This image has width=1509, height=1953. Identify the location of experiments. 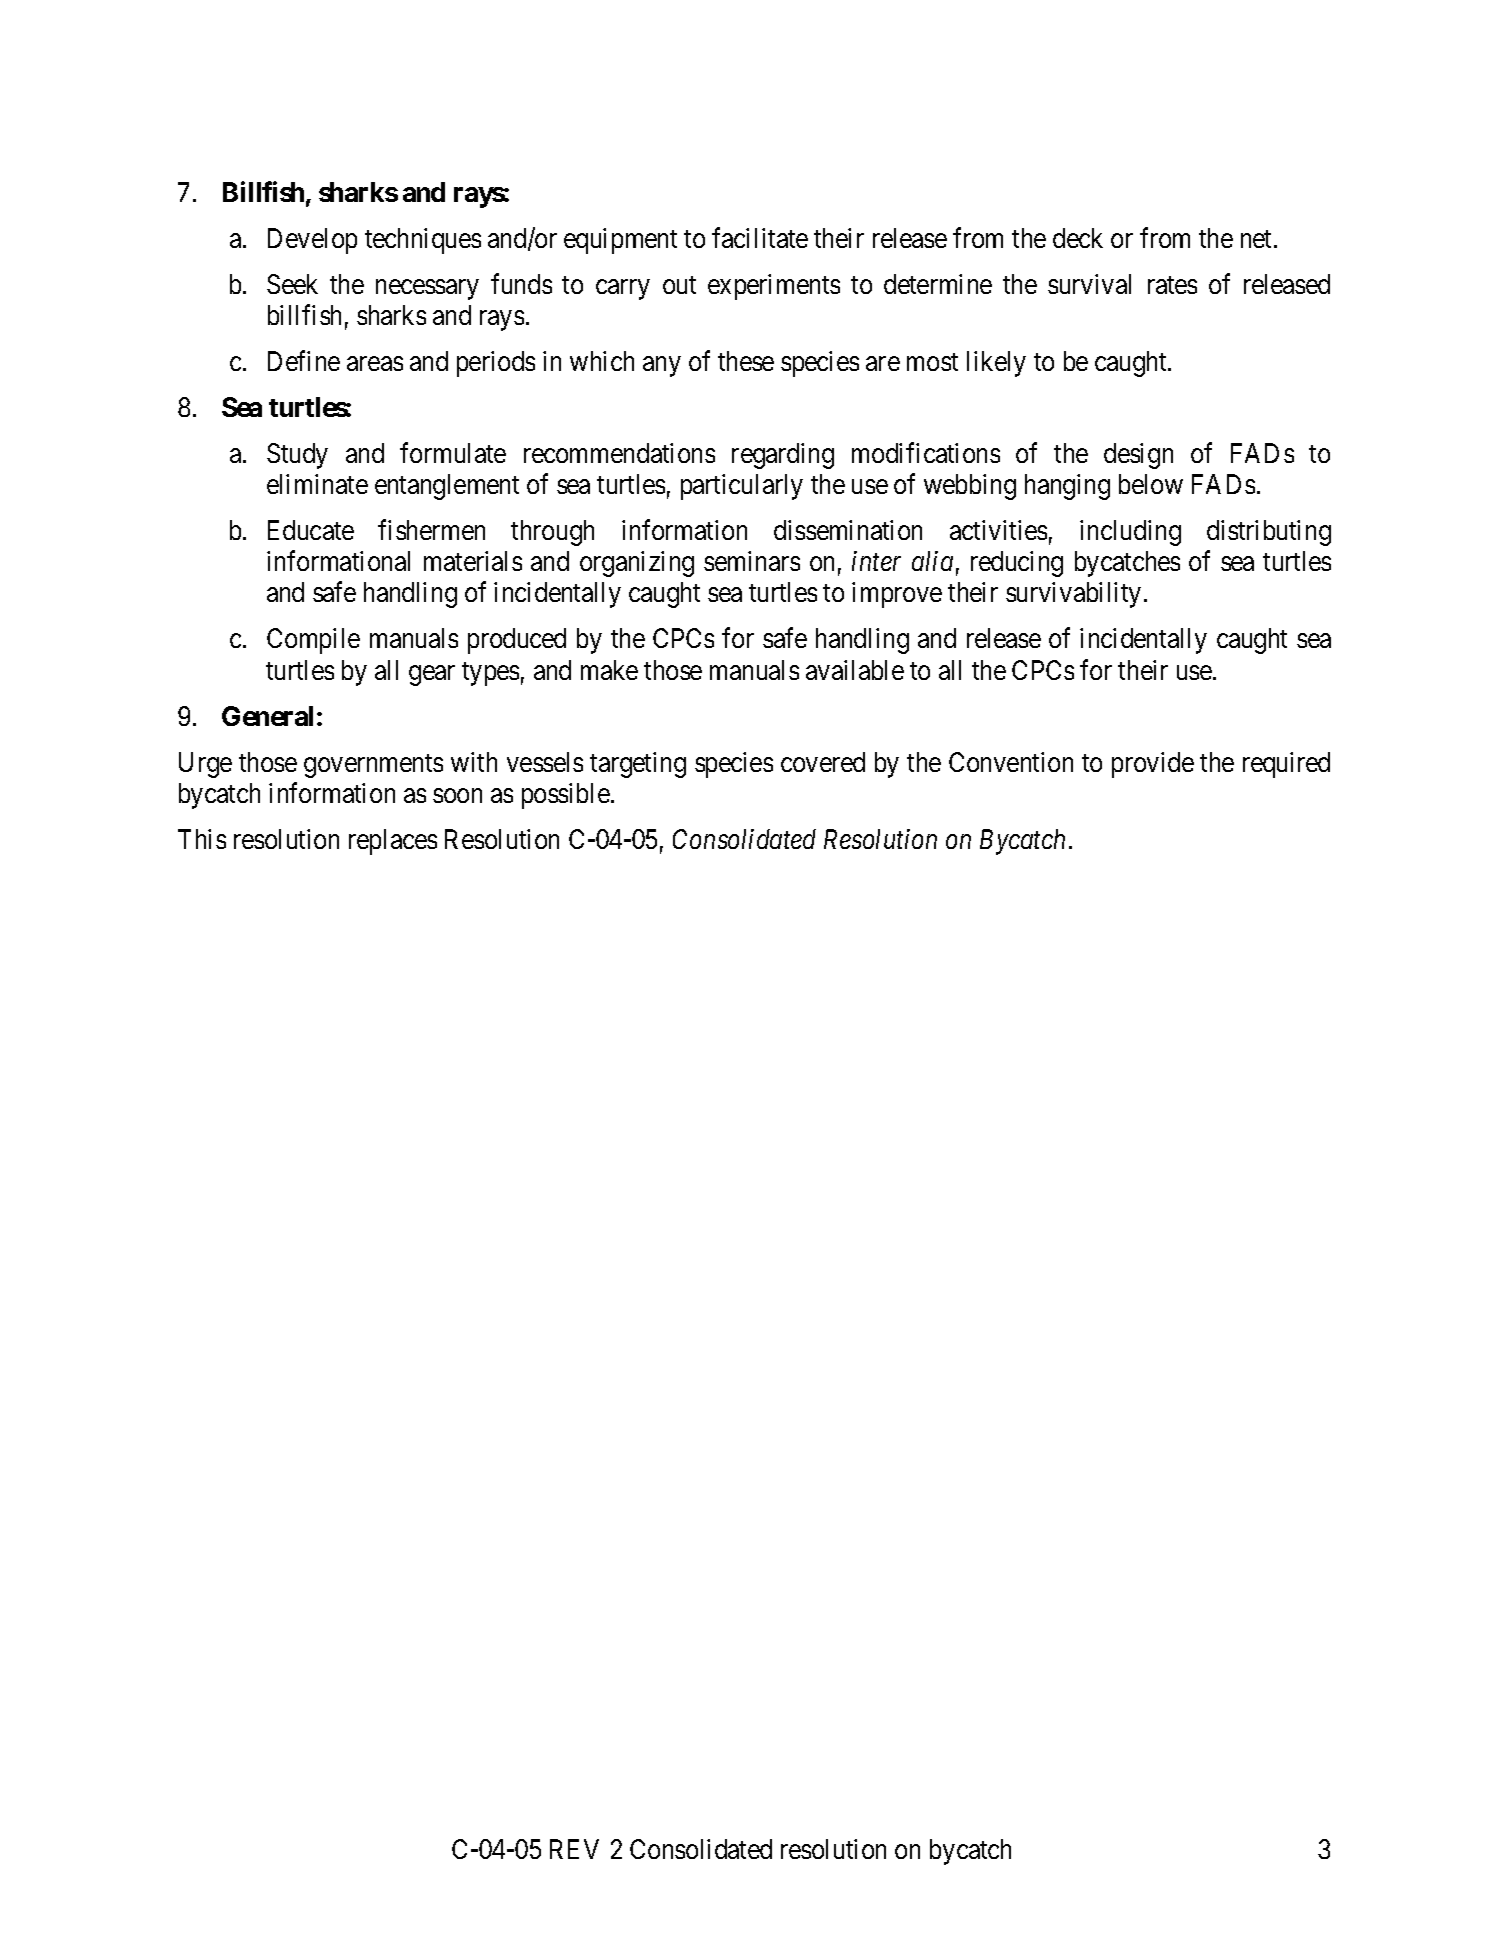
(774, 287).
